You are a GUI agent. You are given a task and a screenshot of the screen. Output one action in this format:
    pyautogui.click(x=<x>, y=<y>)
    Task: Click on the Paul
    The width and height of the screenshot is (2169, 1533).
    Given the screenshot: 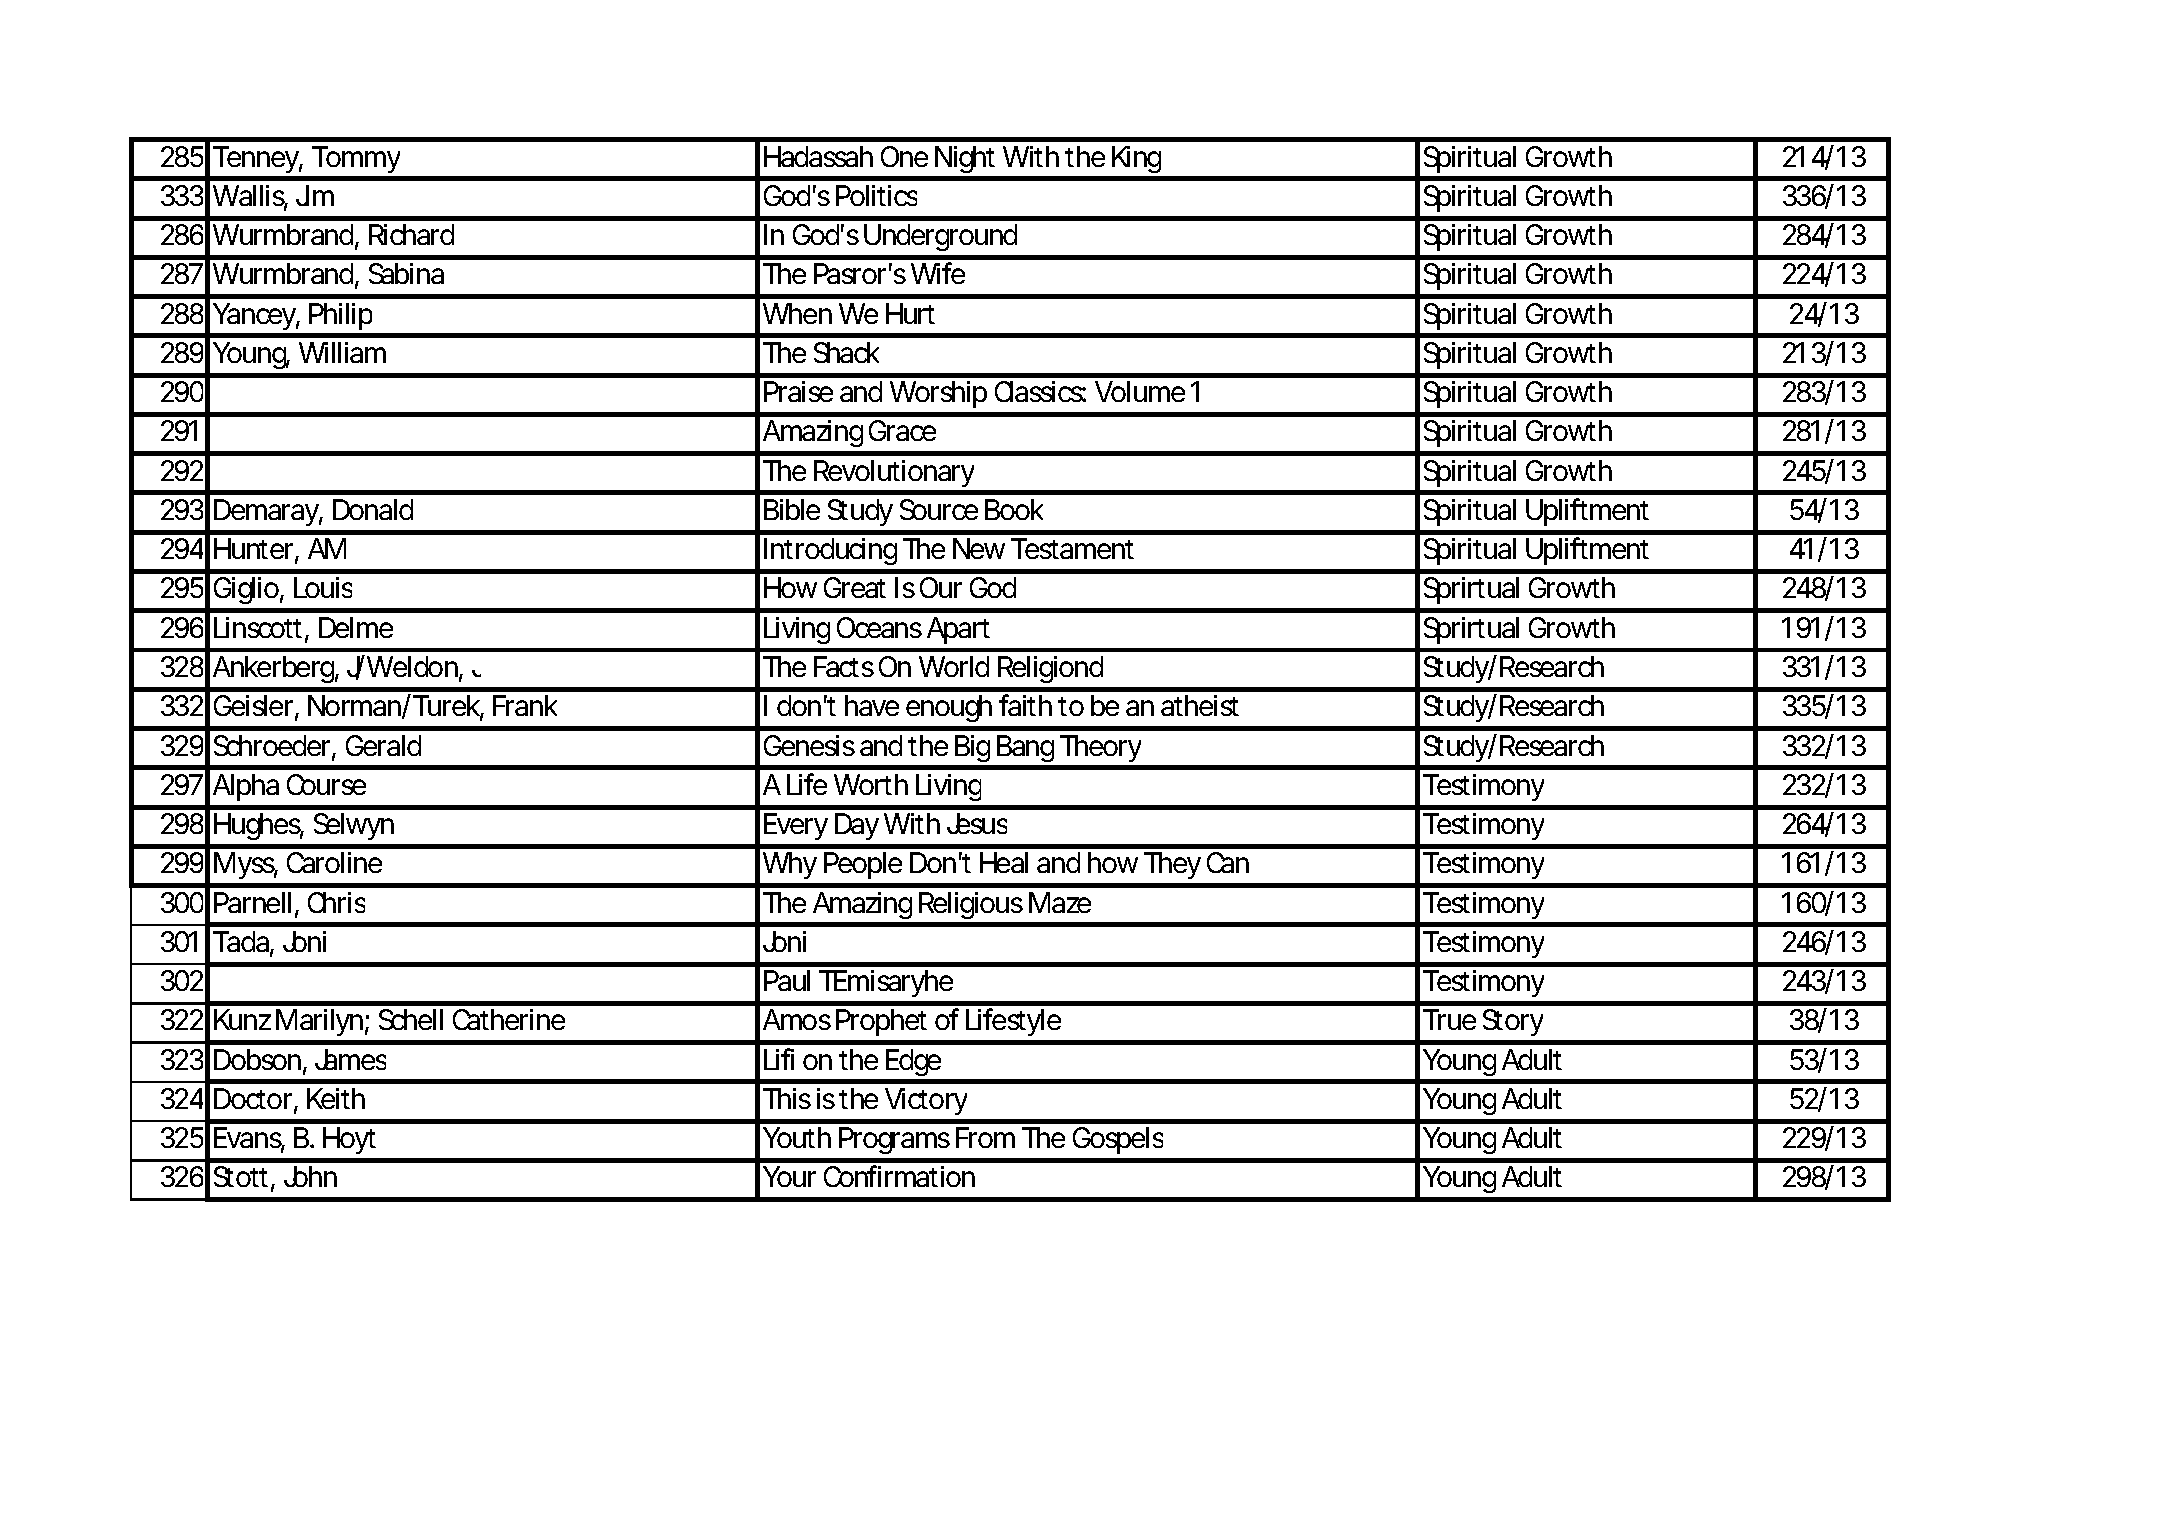 What is the action you would take?
    pyautogui.click(x=787, y=980)
